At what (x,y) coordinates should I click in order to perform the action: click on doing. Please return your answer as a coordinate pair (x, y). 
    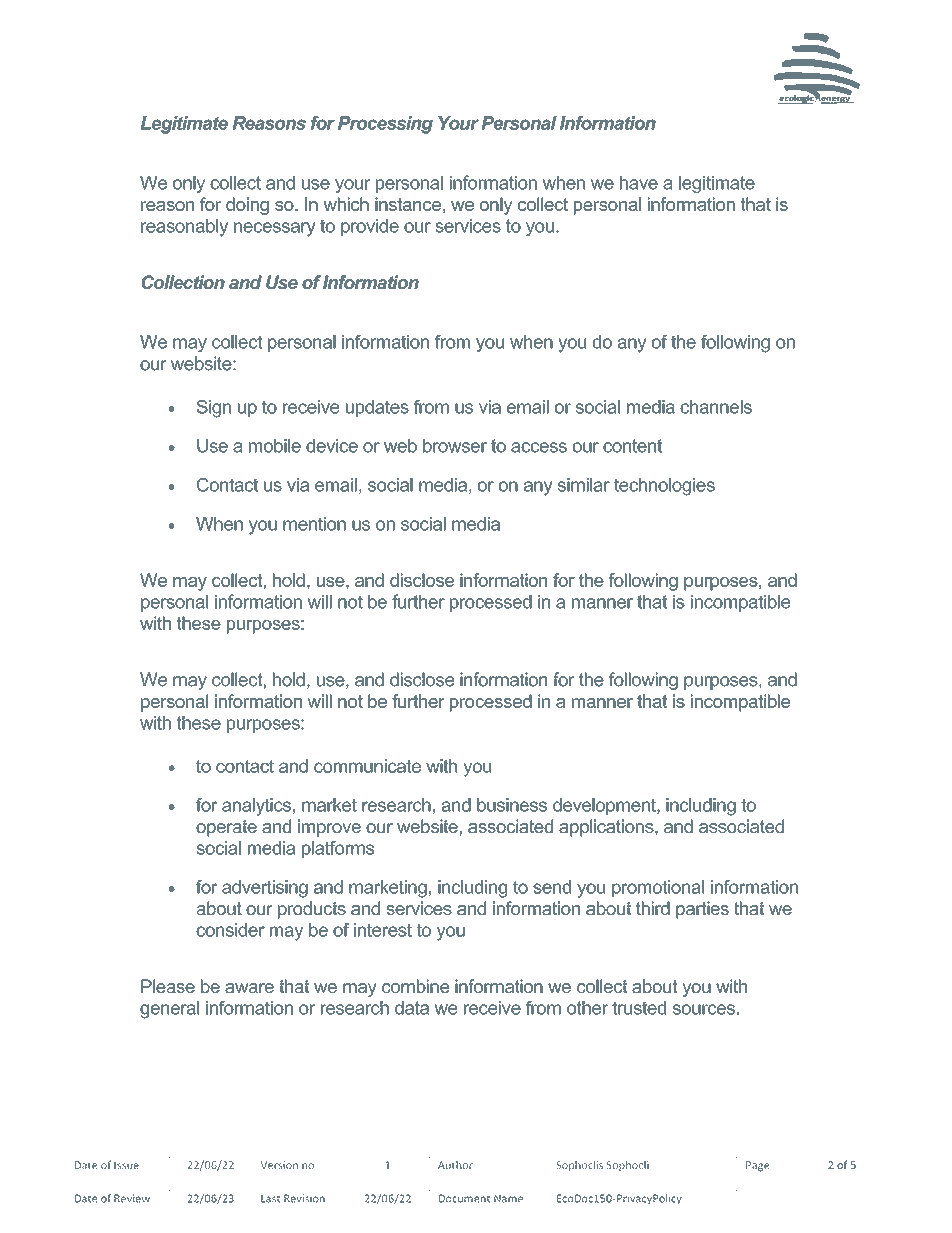
    Looking at the image, I should click on (247, 206).
